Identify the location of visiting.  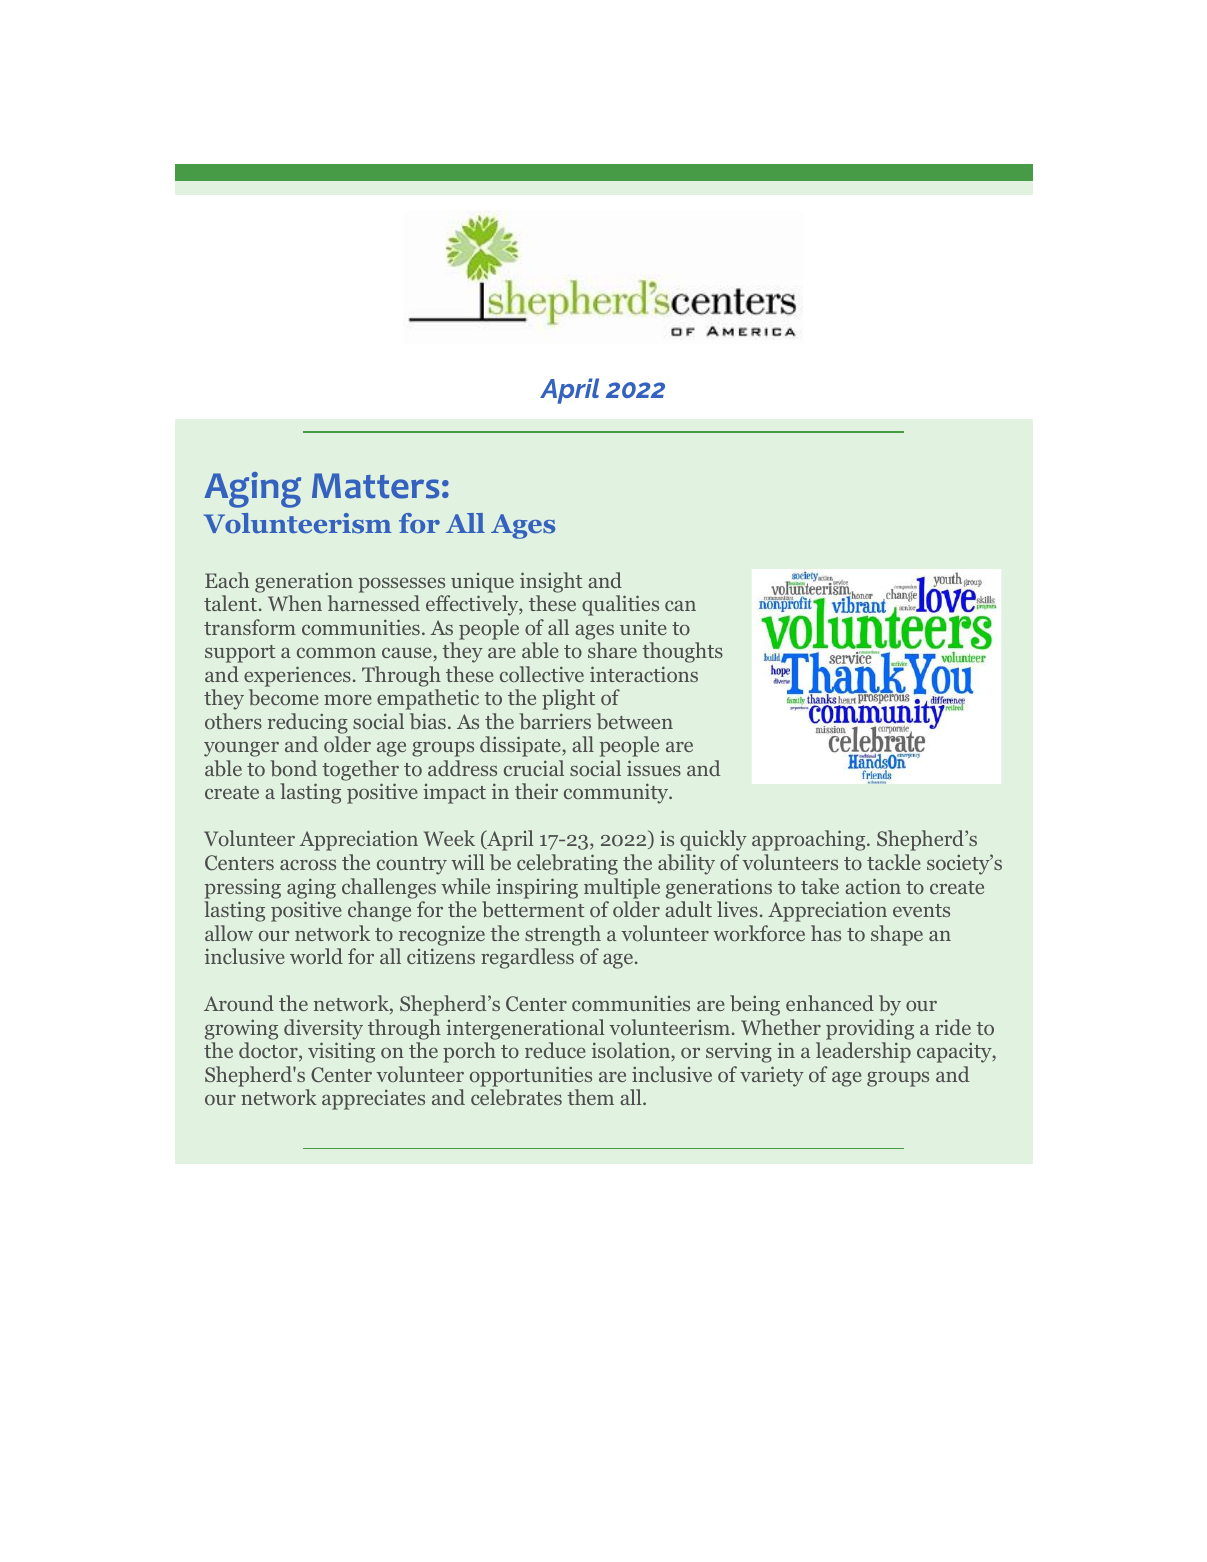
(341, 1052).
